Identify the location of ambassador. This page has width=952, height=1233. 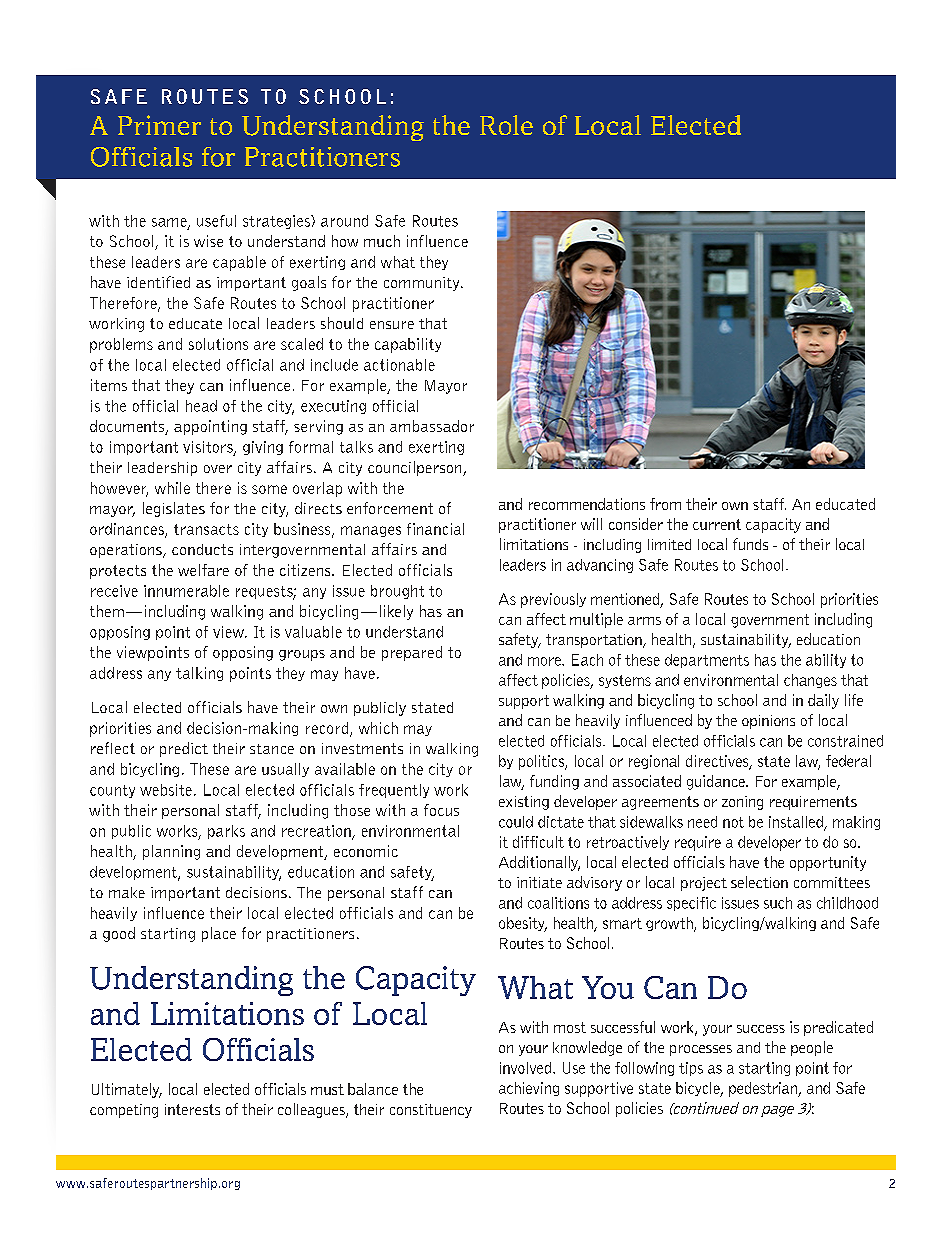
(432, 426).
